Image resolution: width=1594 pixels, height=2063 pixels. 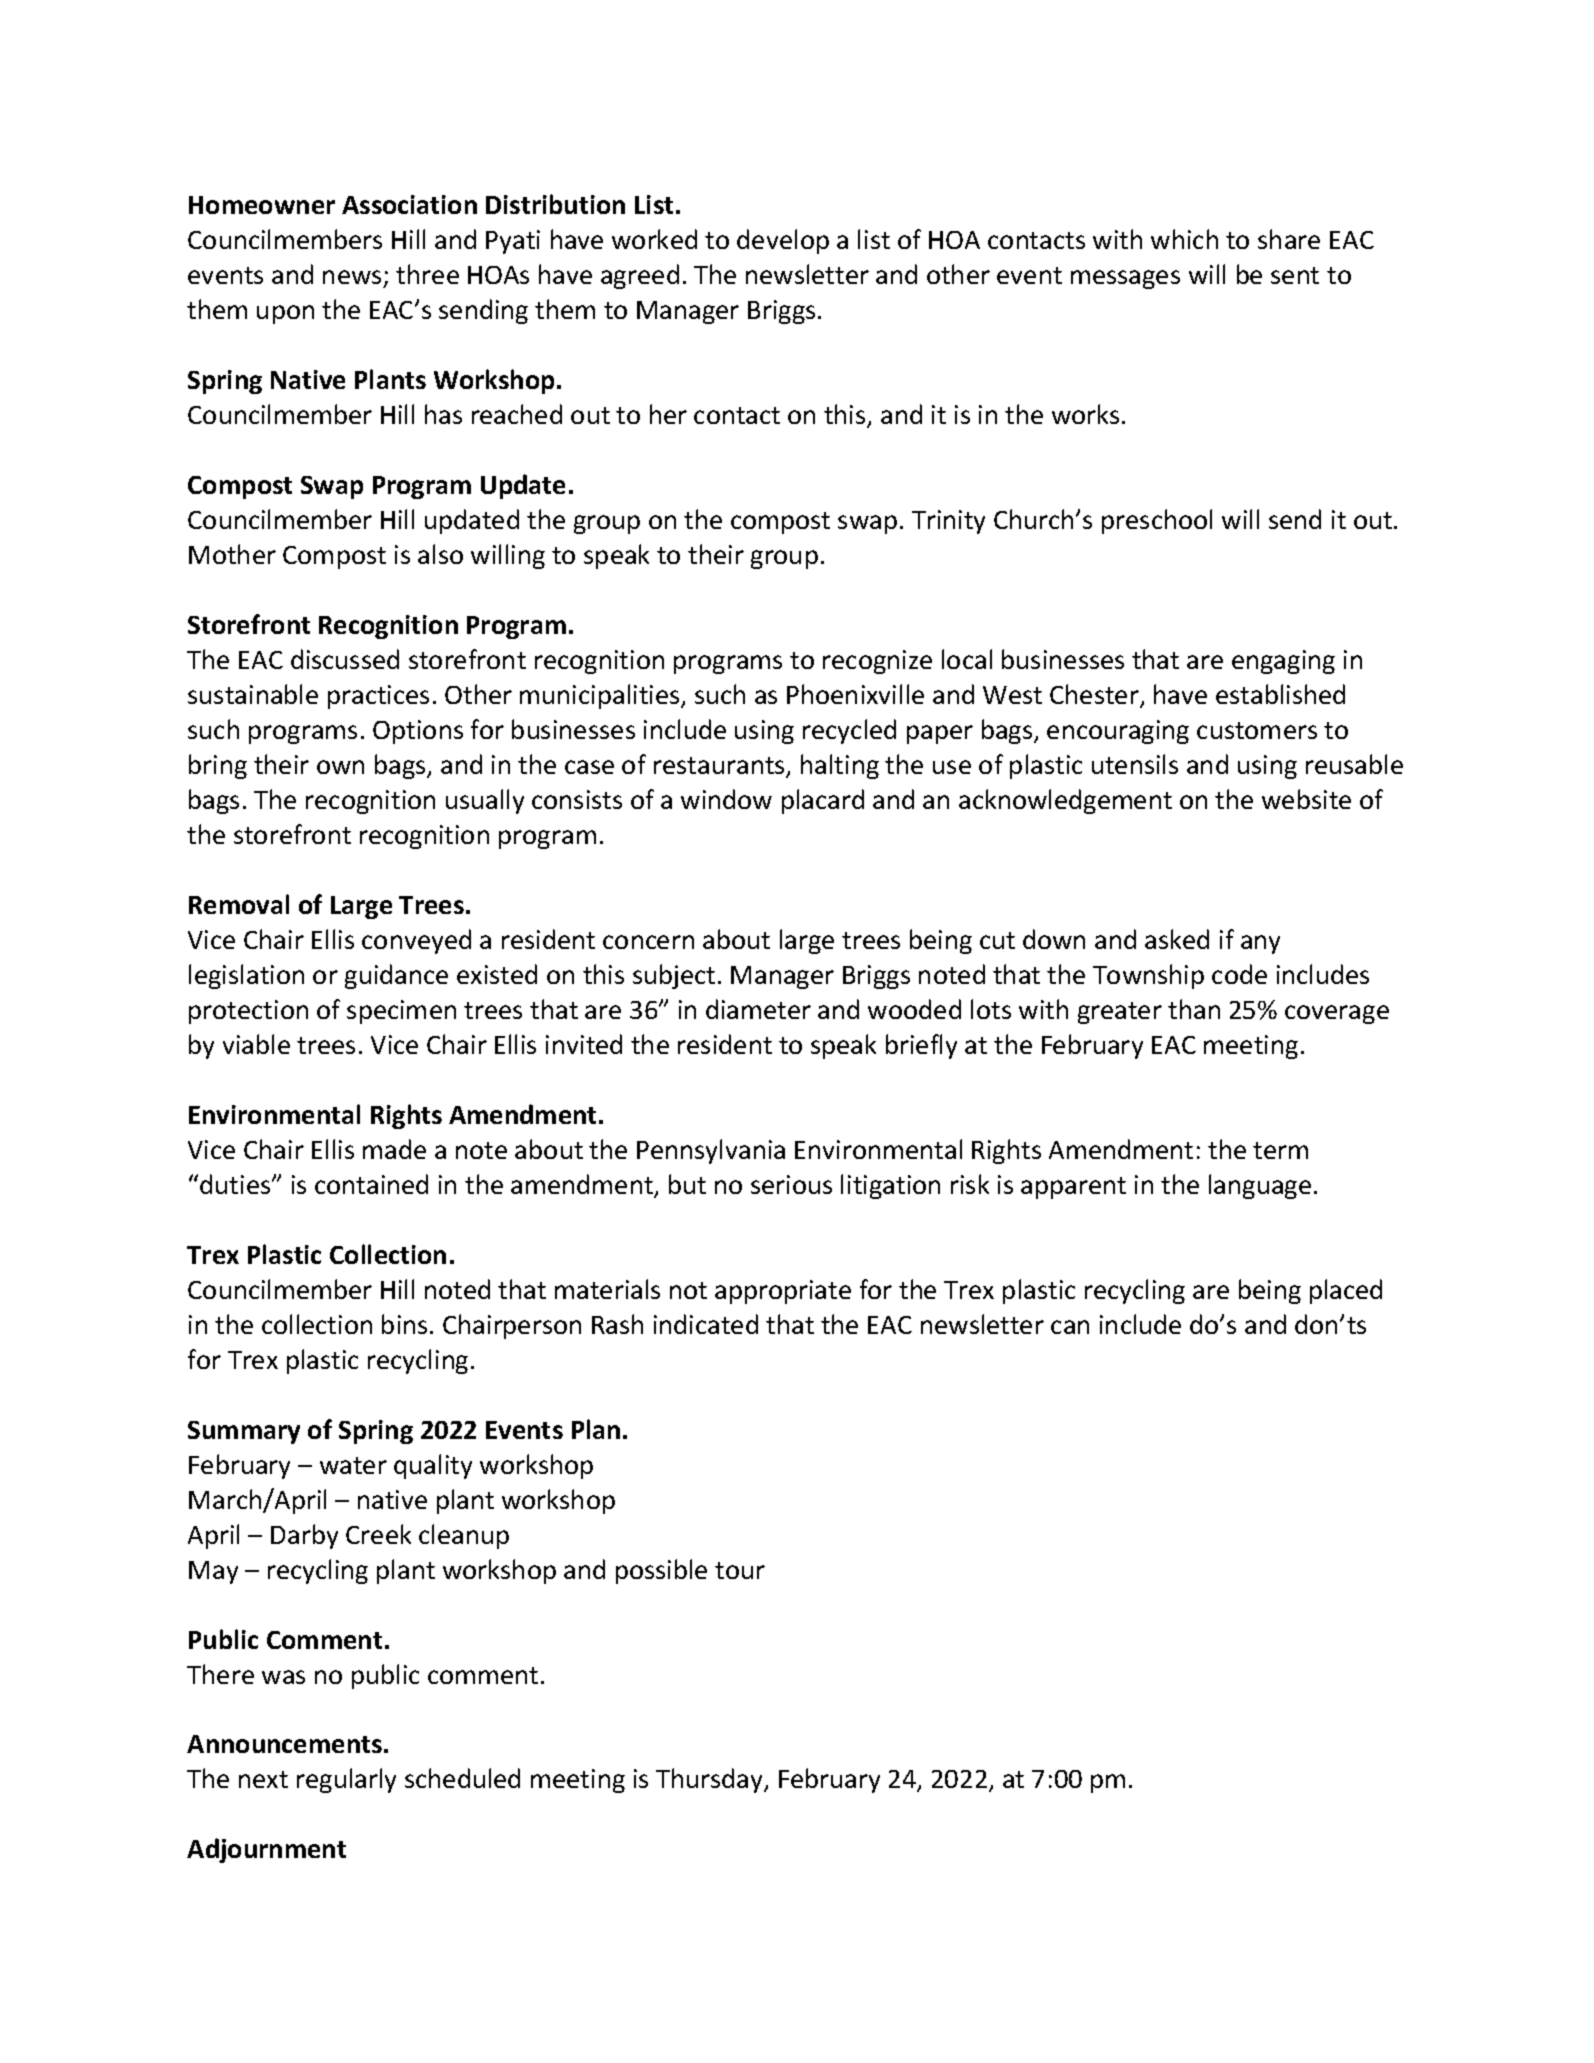 I want to click on placed, so click(x=1346, y=1291).
